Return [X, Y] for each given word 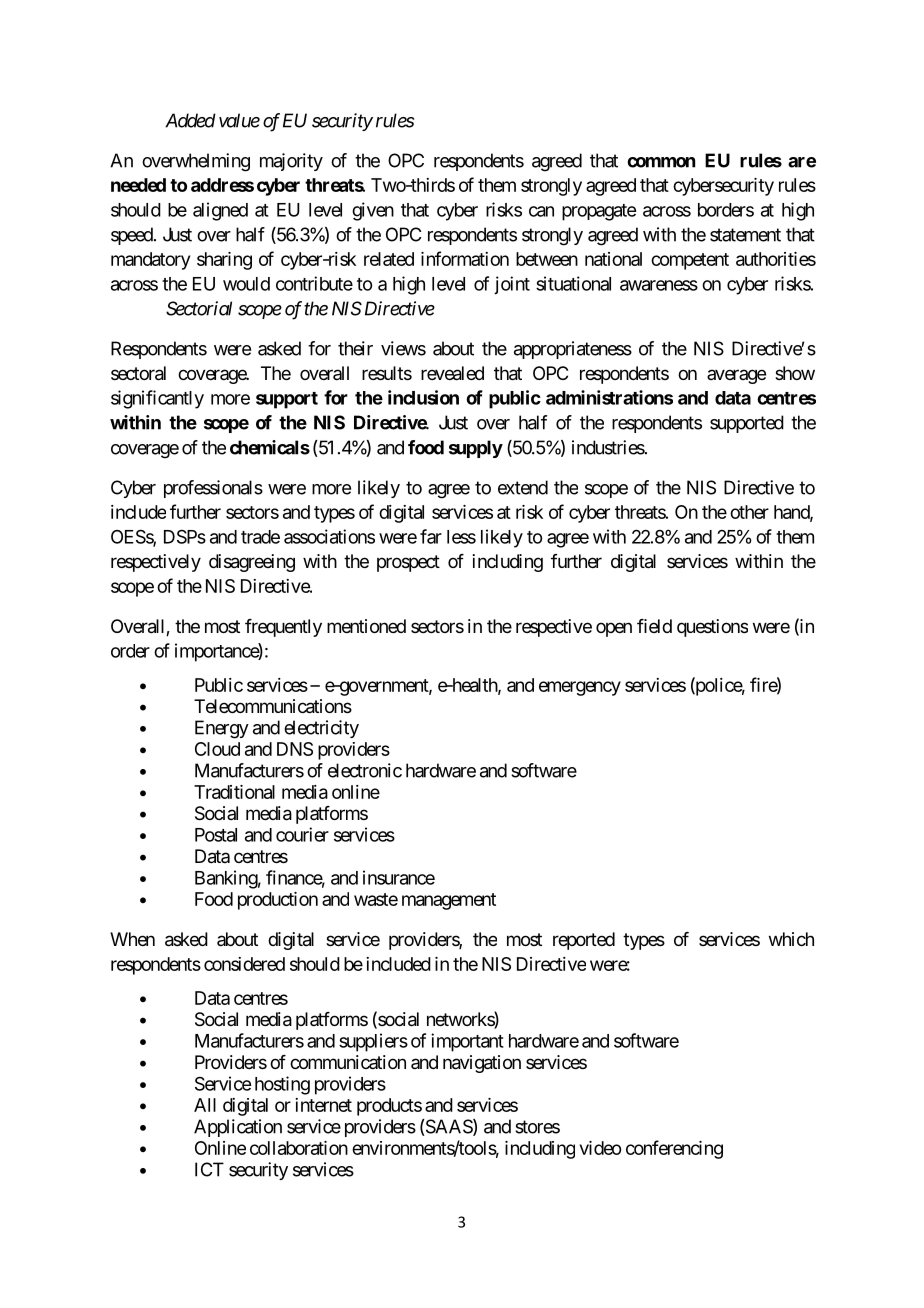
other [749, 512]
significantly [157, 399]
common [661, 162]
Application [238, 1128]
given [373, 211]
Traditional [234, 792]
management [449, 901]
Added [190, 120]
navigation [482, 1064]
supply [476, 449]
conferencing [674, 1149]
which [791, 939]
